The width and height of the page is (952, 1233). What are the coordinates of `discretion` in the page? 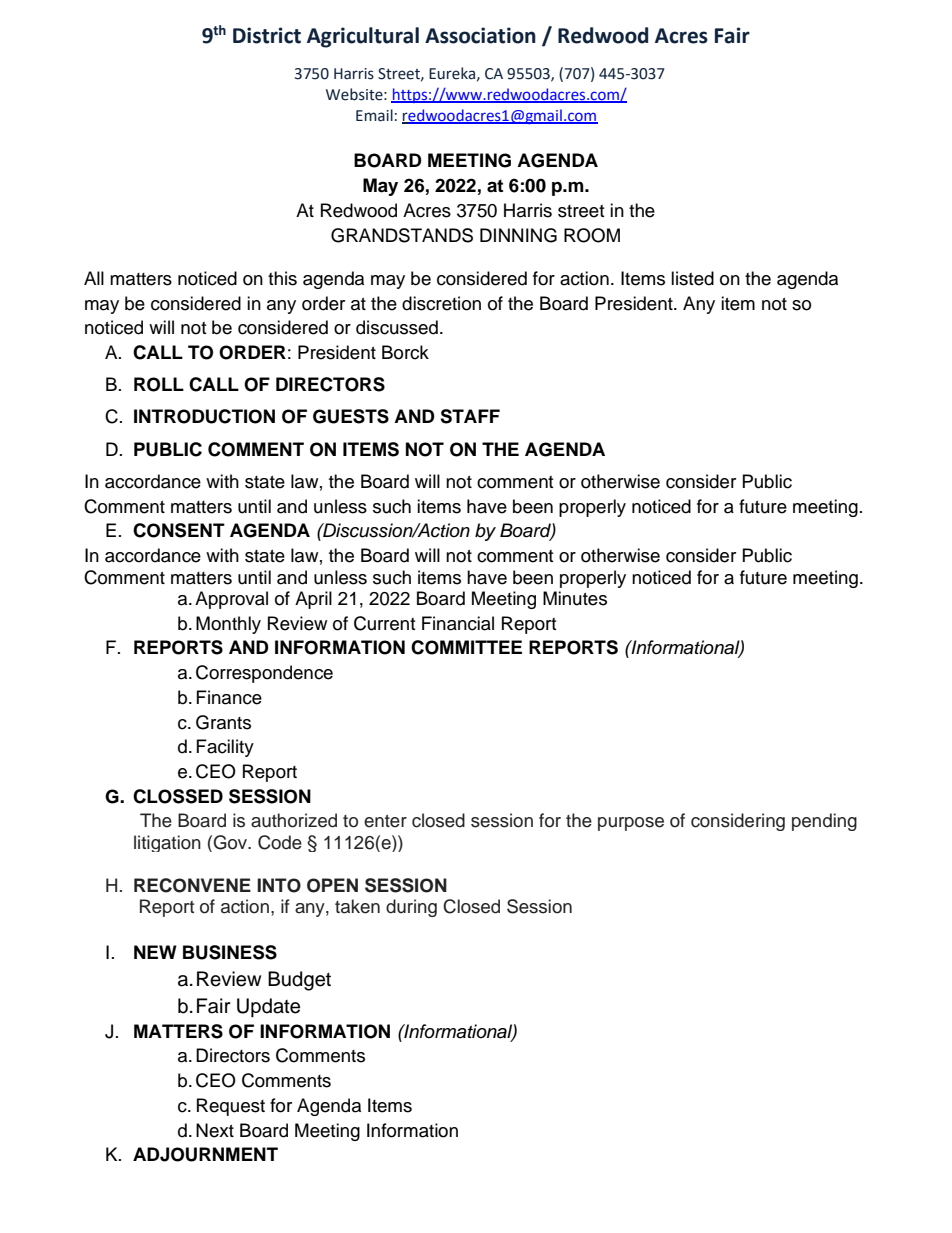 It's located at (441, 303).
